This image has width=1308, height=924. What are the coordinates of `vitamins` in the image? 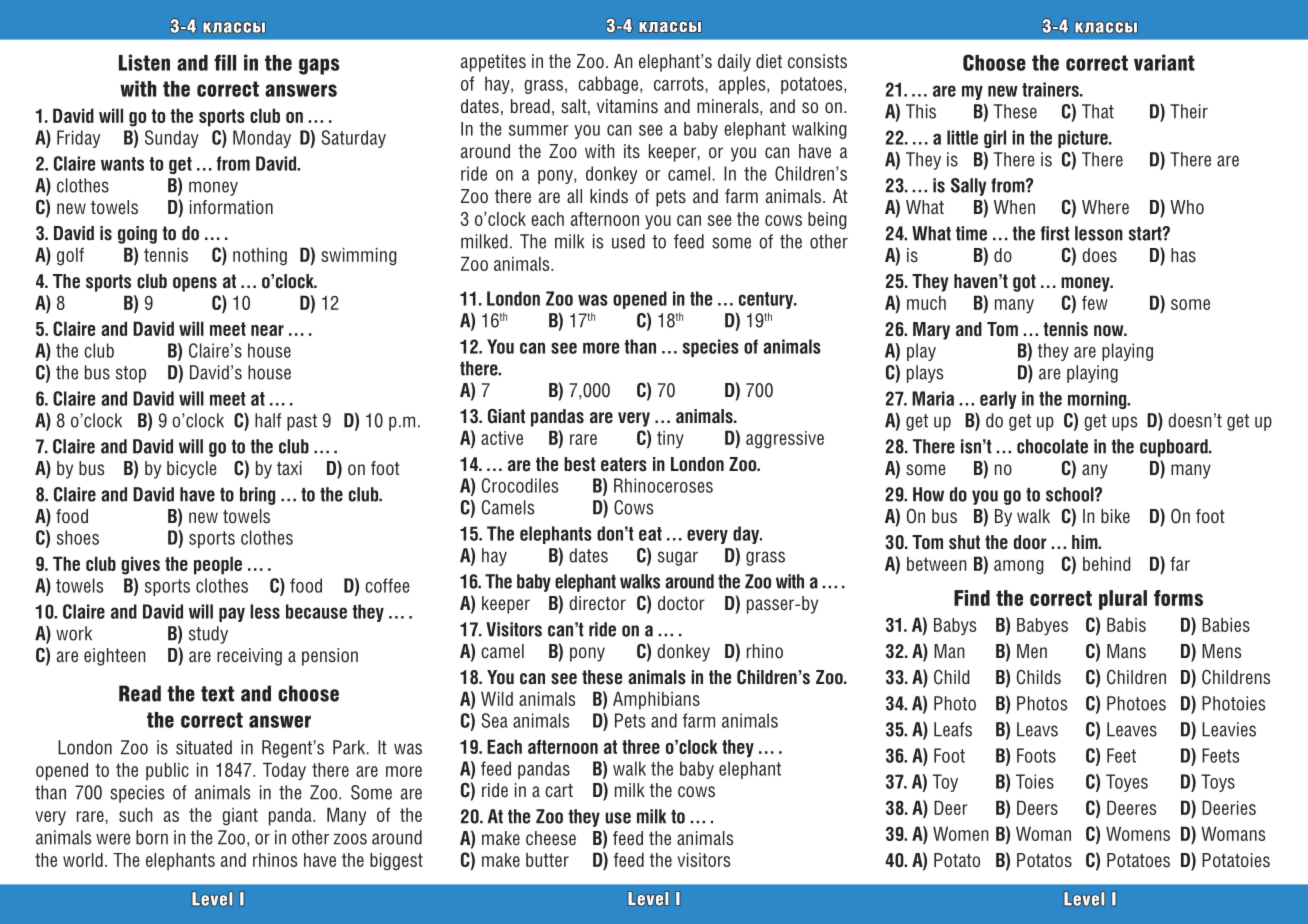 It's located at (627, 106).
